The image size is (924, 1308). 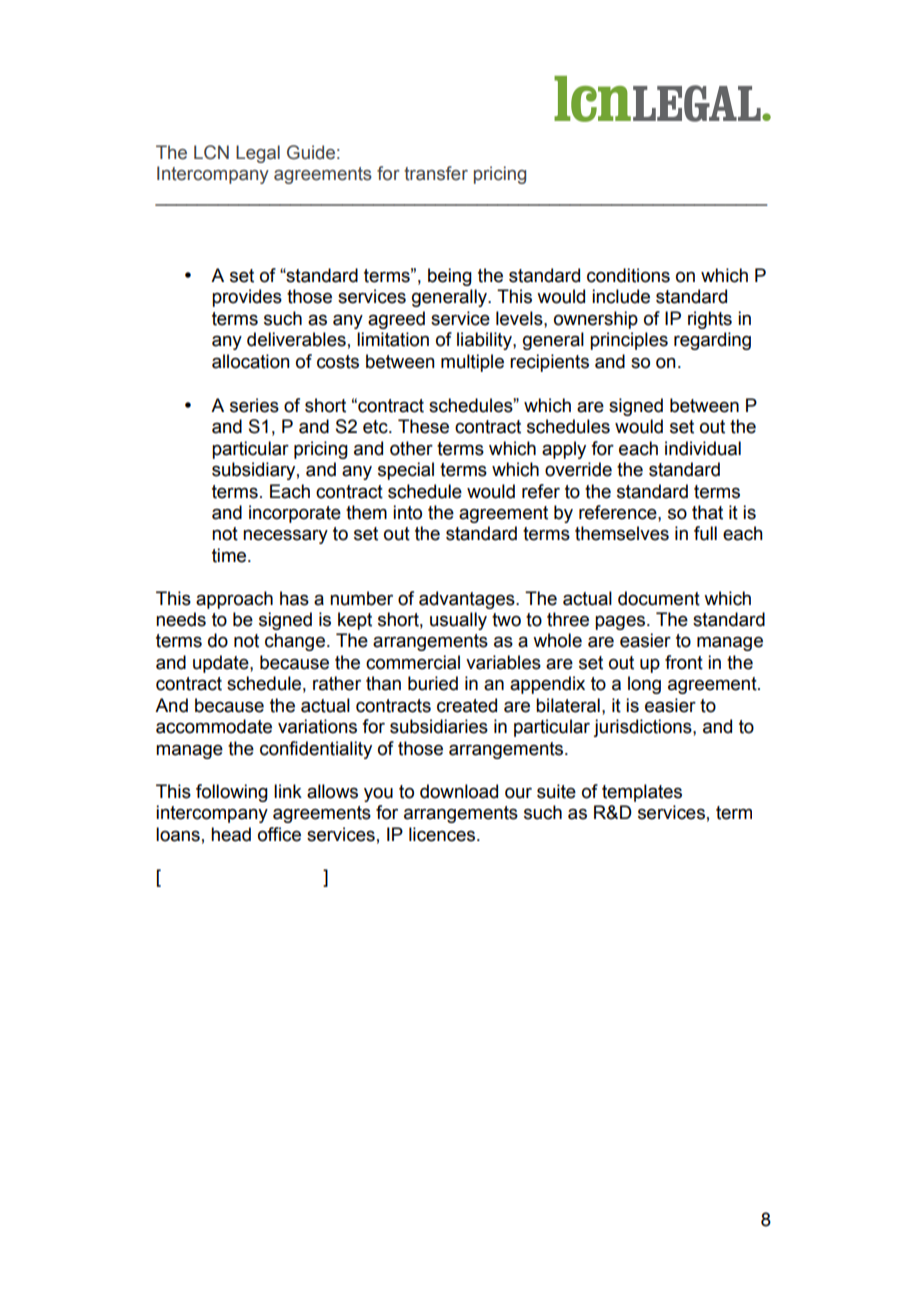 I want to click on buried, so click(x=433, y=683).
